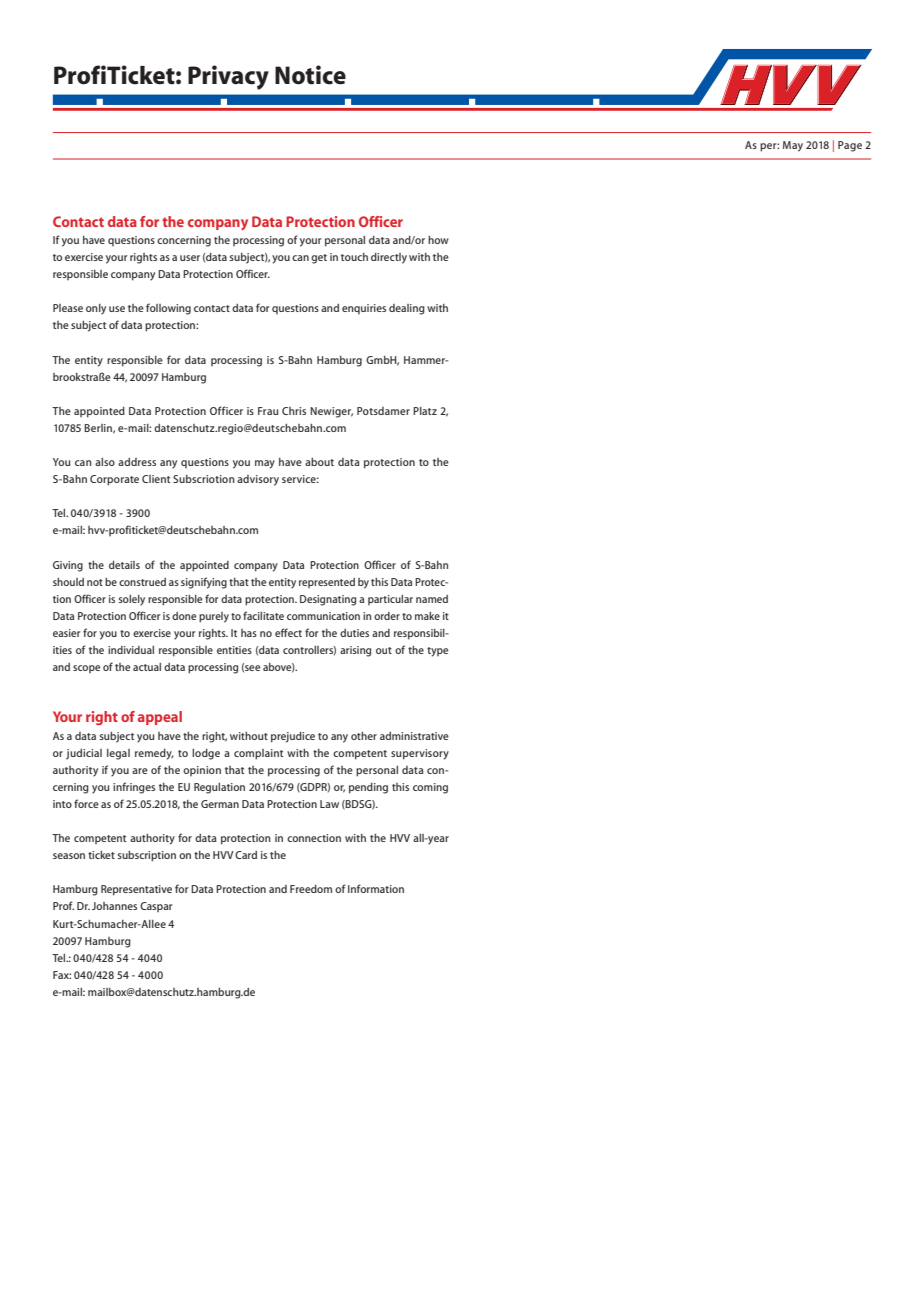 Image resolution: width=924 pixels, height=1308 pixels. I want to click on Representative, so click(136, 890).
